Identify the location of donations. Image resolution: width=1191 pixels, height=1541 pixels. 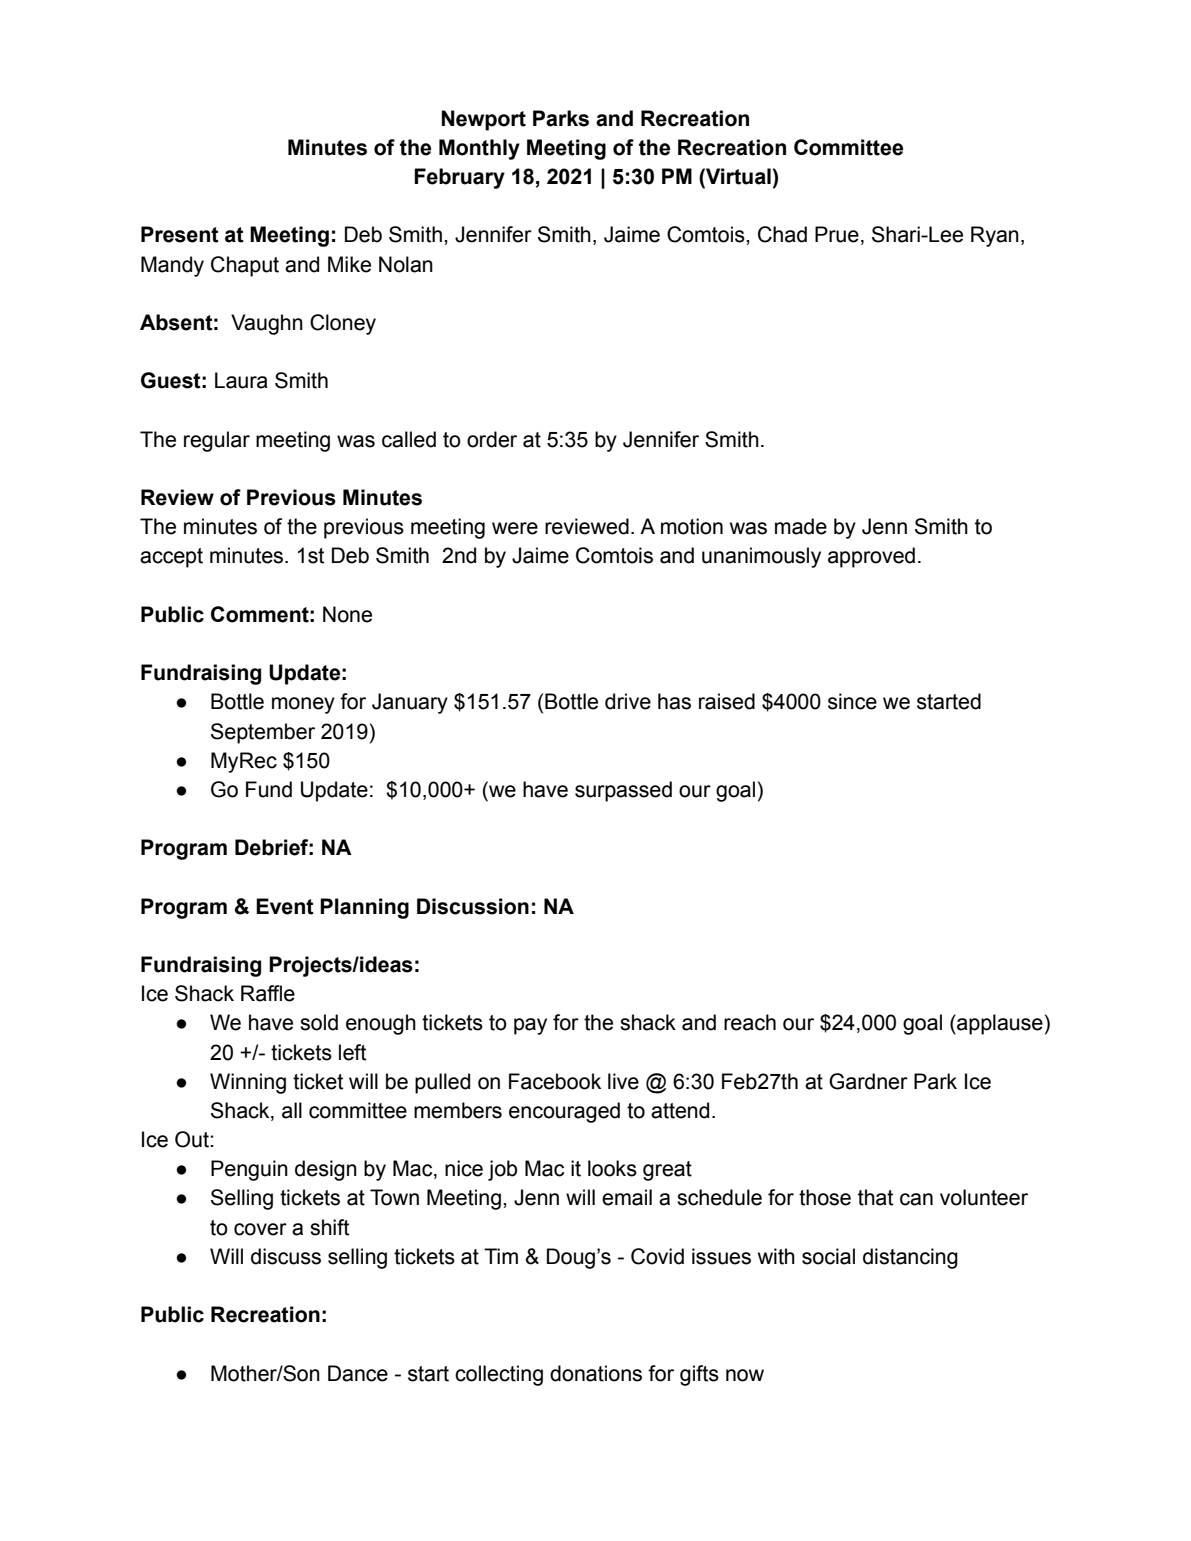
(596, 1373).
